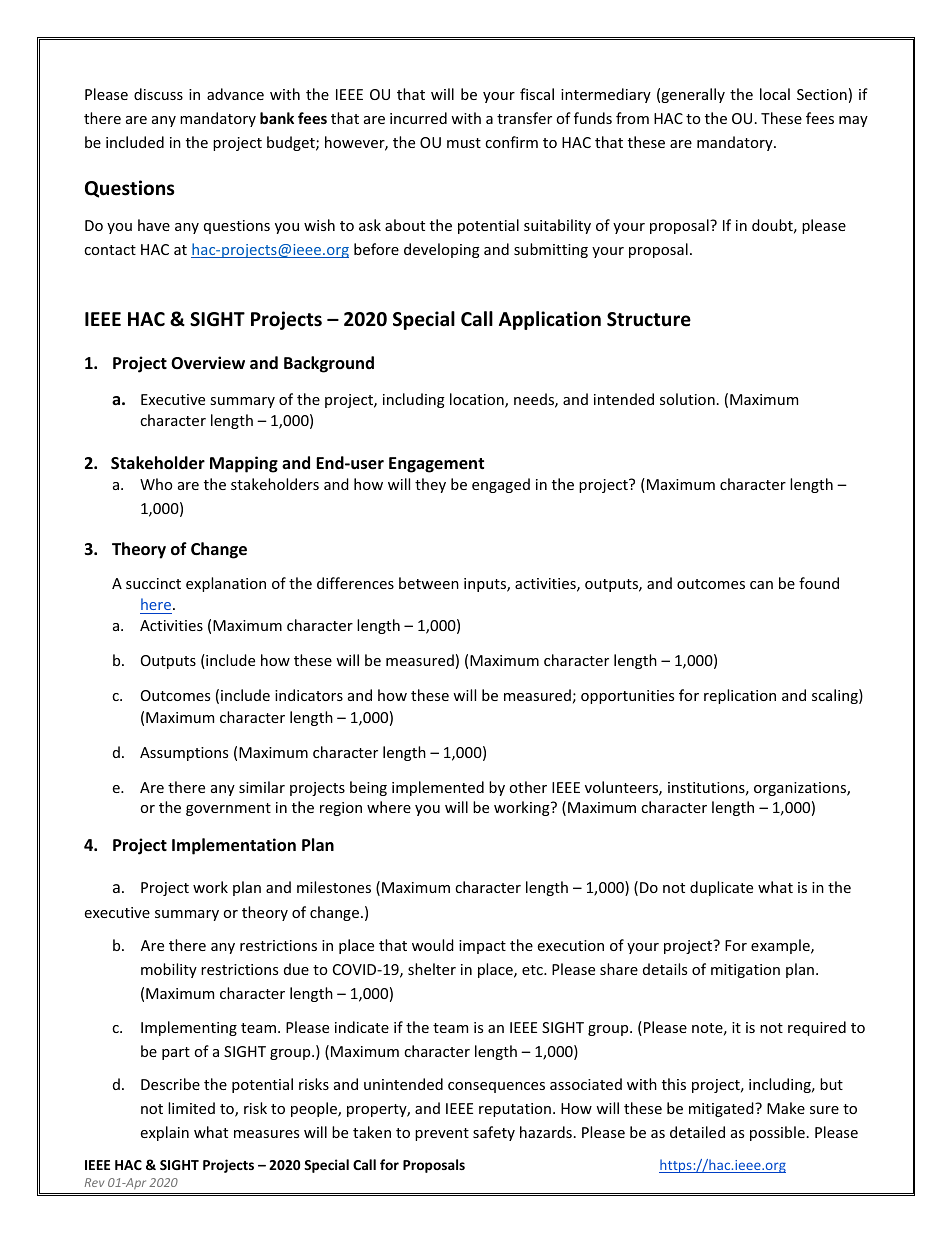  Describe the element at coordinates (501, 485) in the screenshot. I see `engaged` at that location.
